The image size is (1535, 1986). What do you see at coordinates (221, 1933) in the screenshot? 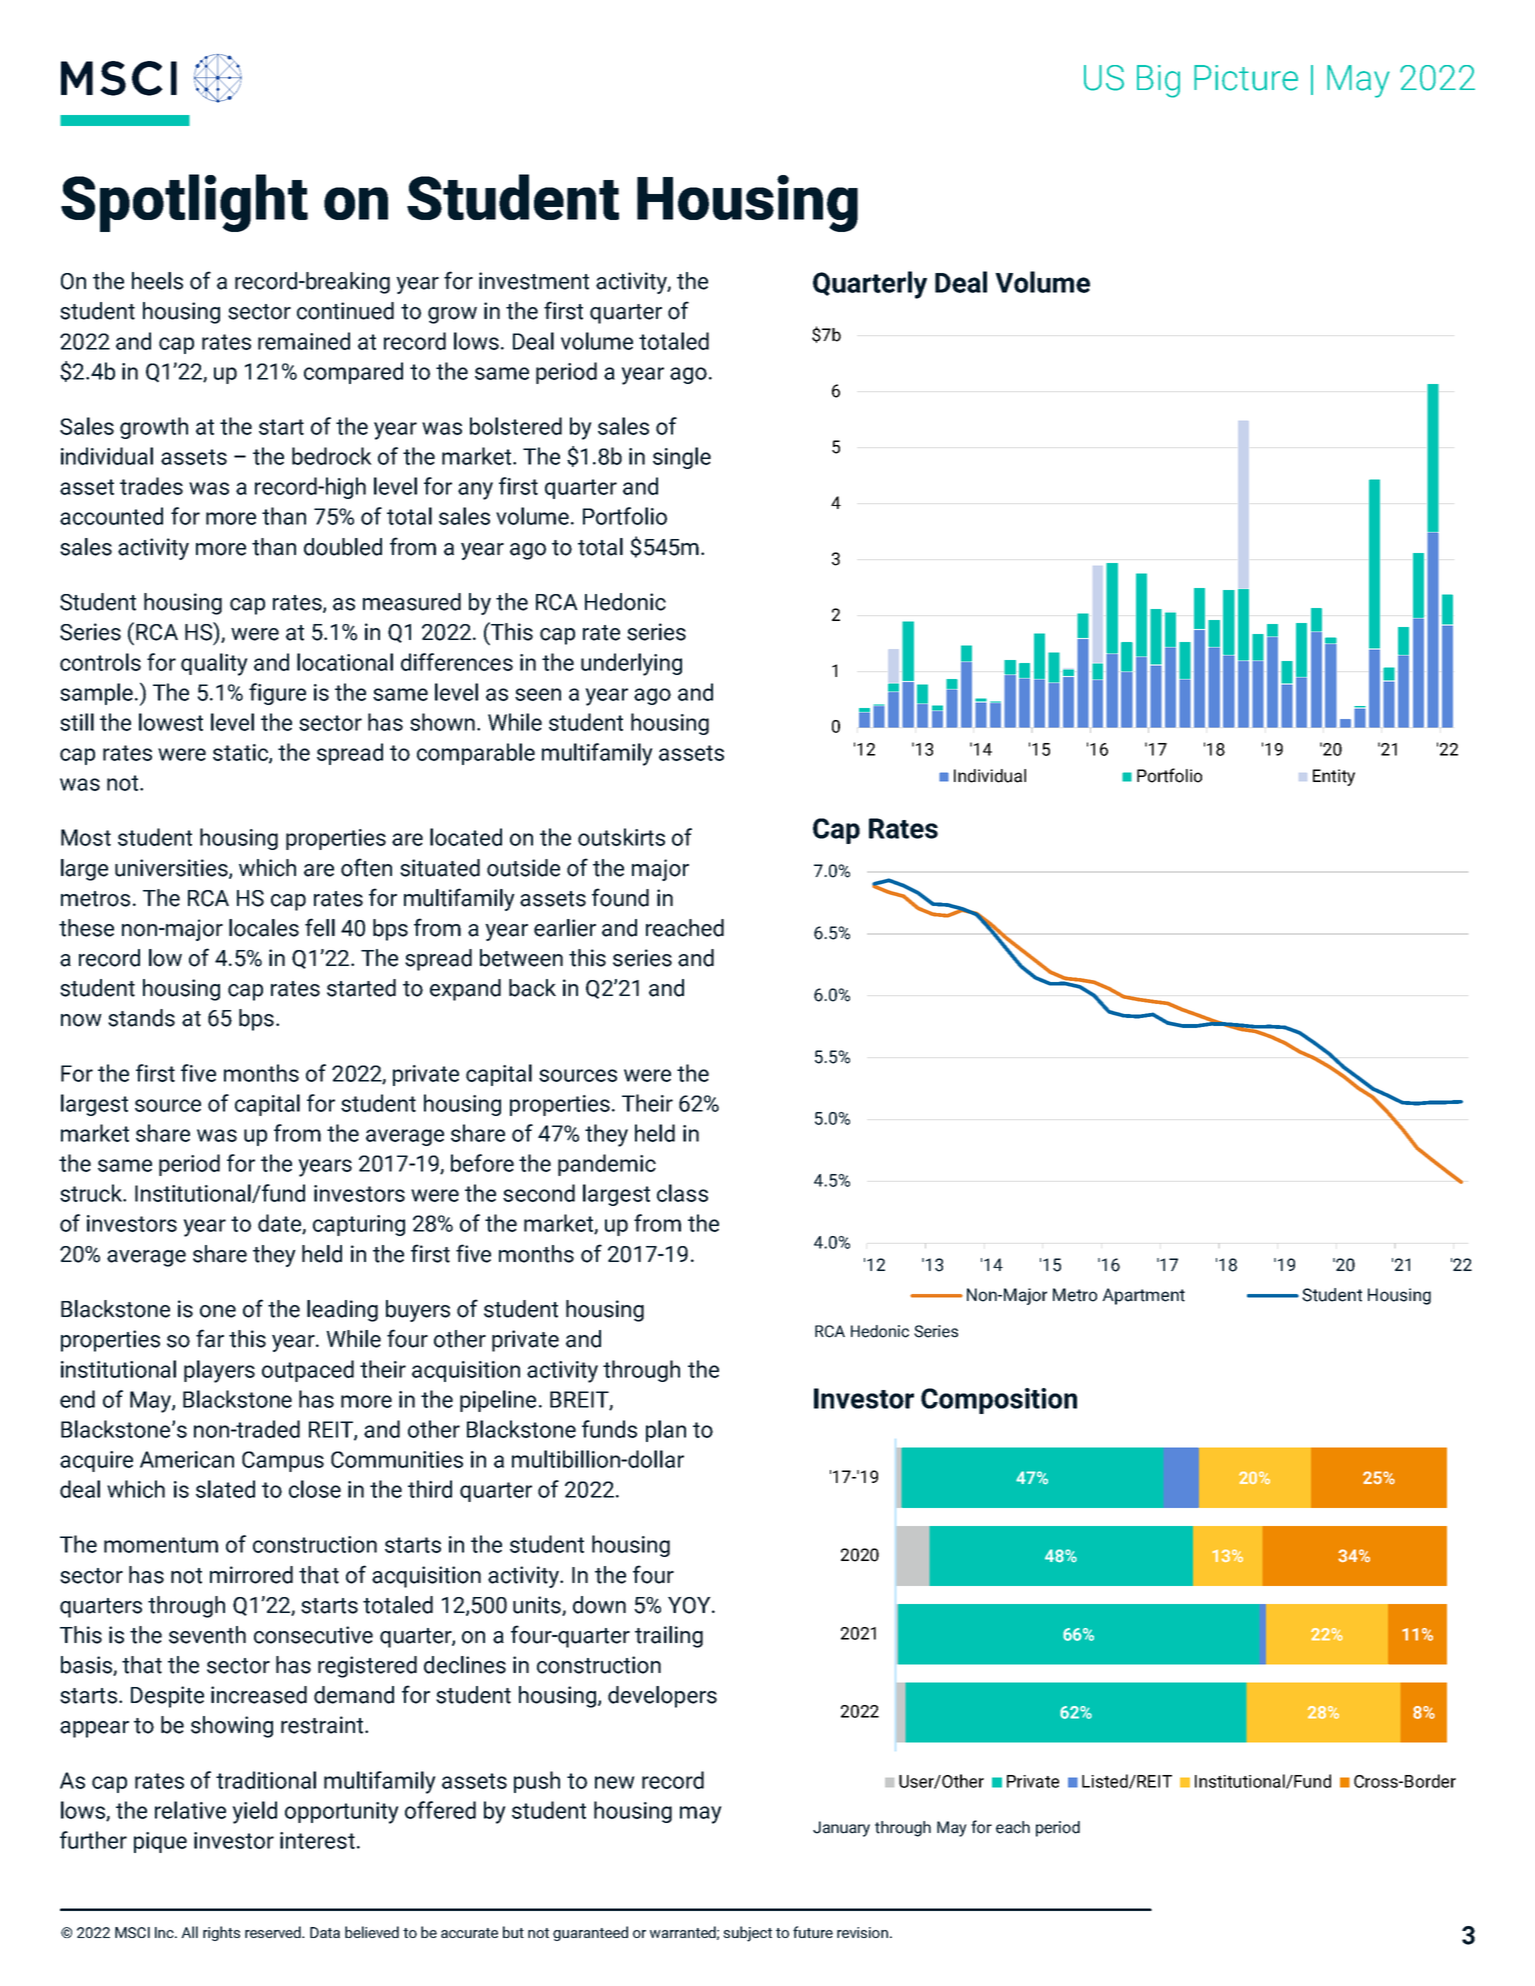
I see `rights` at bounding box center [221, 1933].
